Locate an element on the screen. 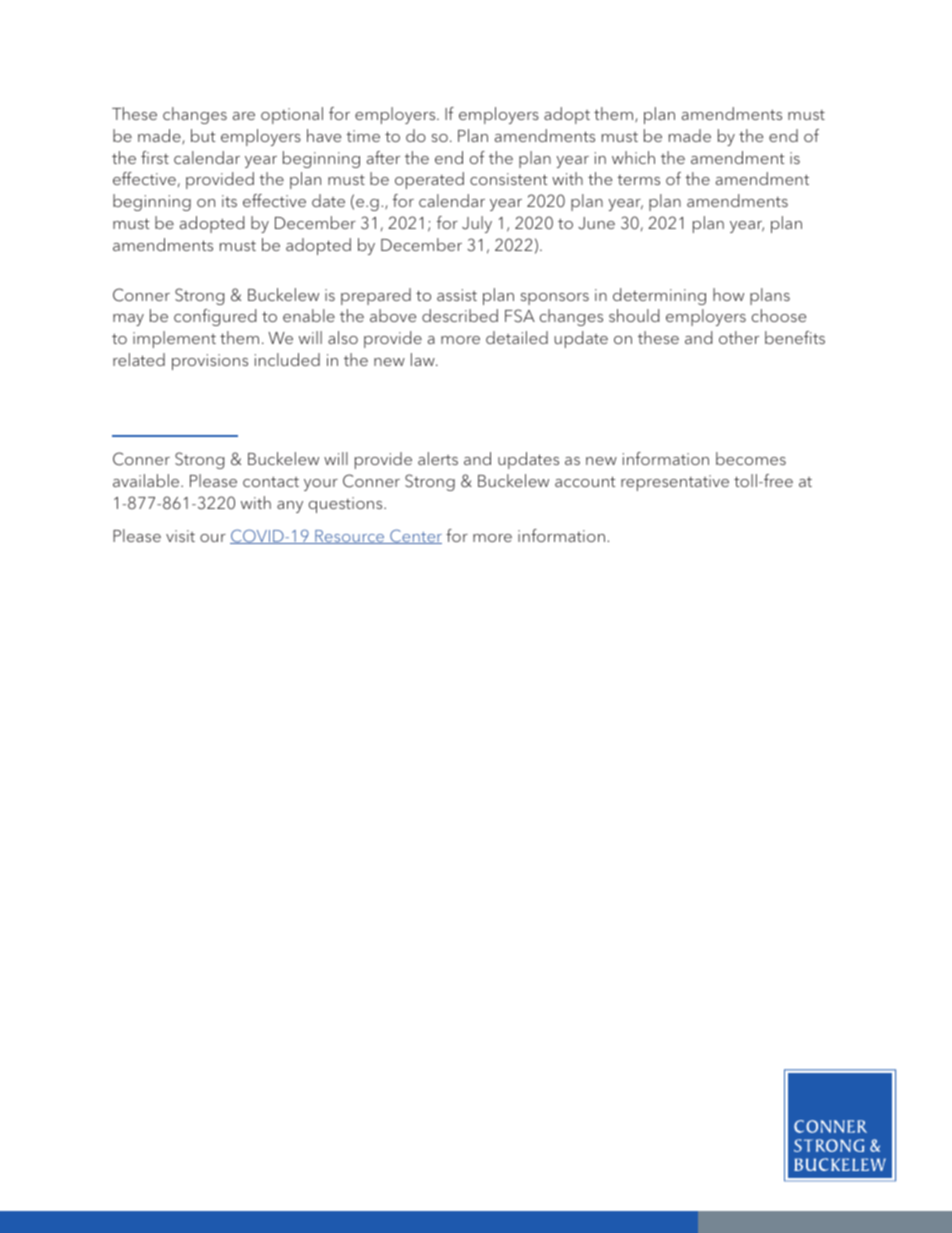 The height and width of the screenshot is (1233, 952). assist is located at coordinates (457, 295).
